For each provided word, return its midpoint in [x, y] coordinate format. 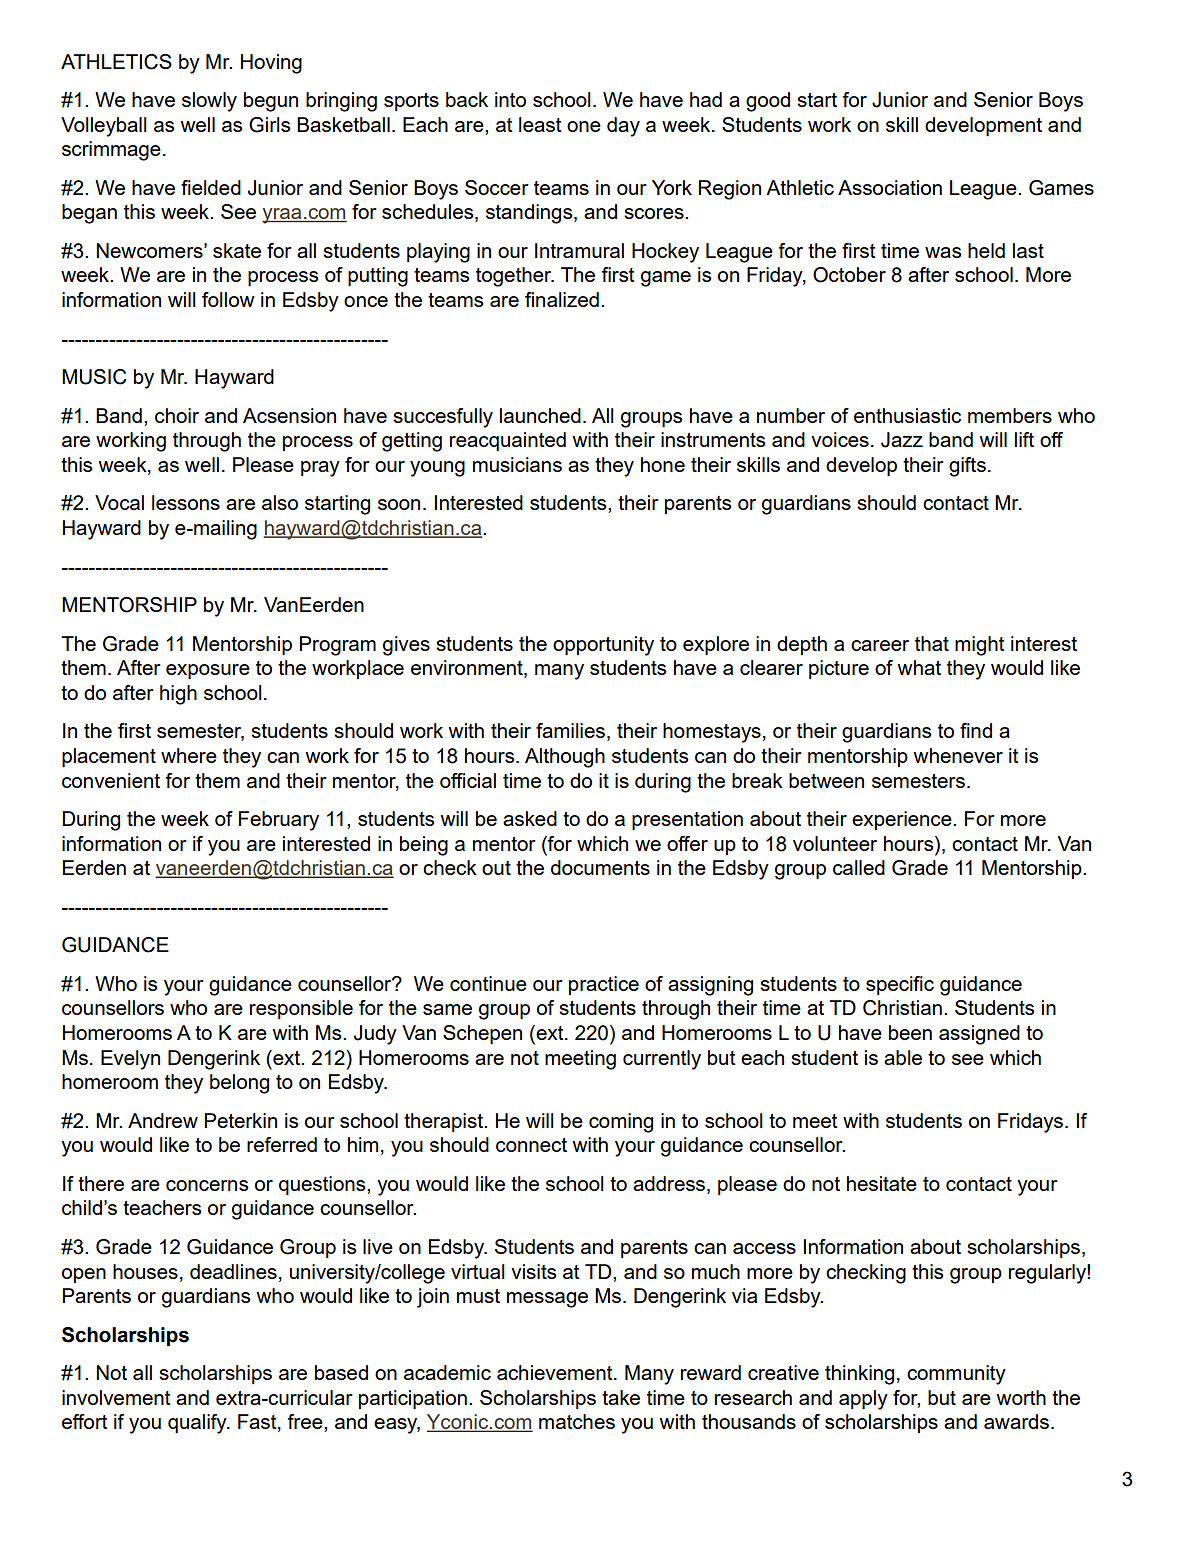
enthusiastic [907, 415]
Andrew [163, 1120]
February [279, 821]
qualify [198, 1424]
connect [531, 1145]
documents [600, 867]
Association [890, 187]
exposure [208, 671]
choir [177, 415]
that [932, 643]
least [540, 124]
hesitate [882, 1183]
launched [540, 415]
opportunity [603, 646]
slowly [209, 102]
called [859, 867]
